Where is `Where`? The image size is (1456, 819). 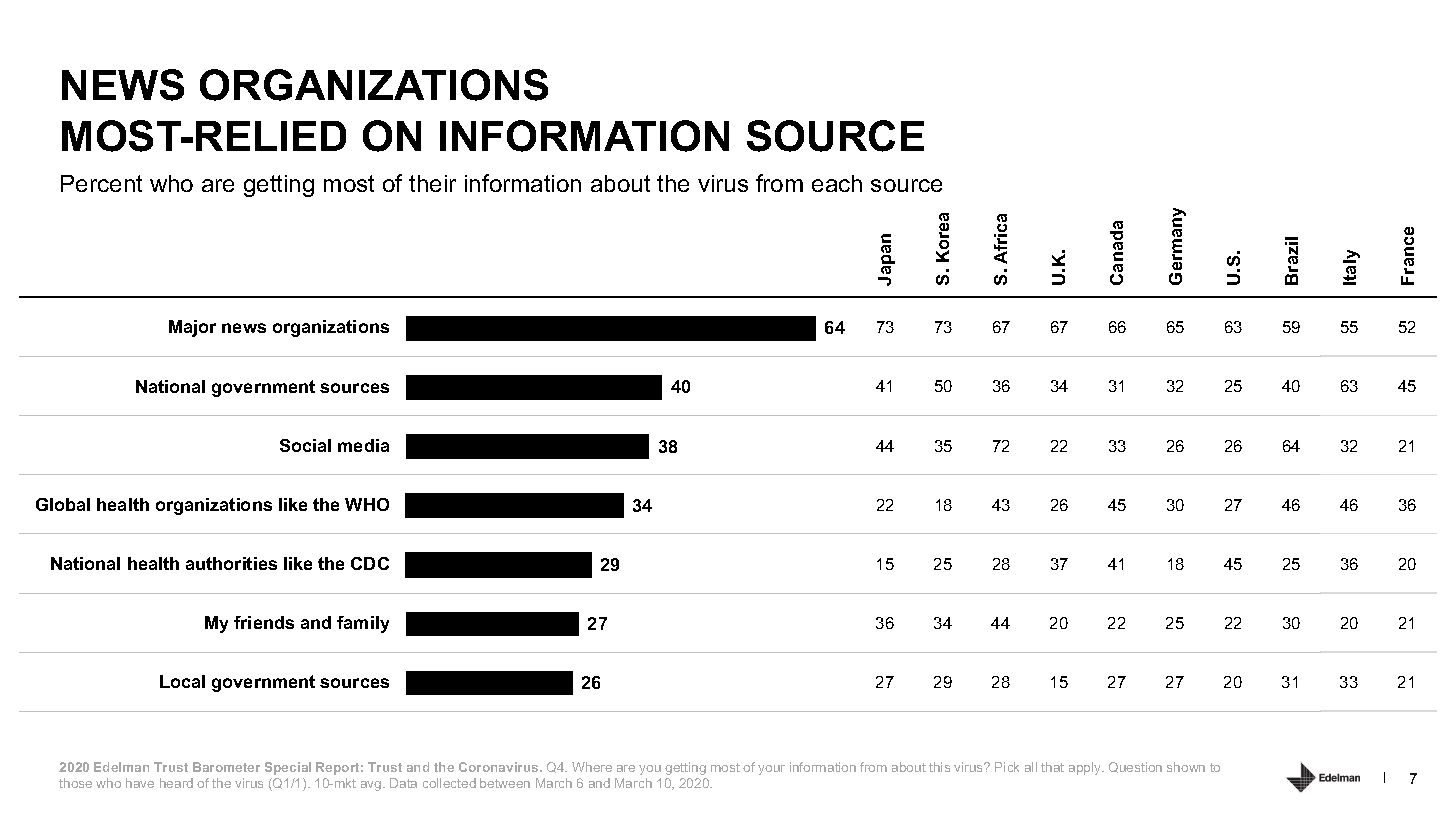
Where is located at coordinates (592, 767).
